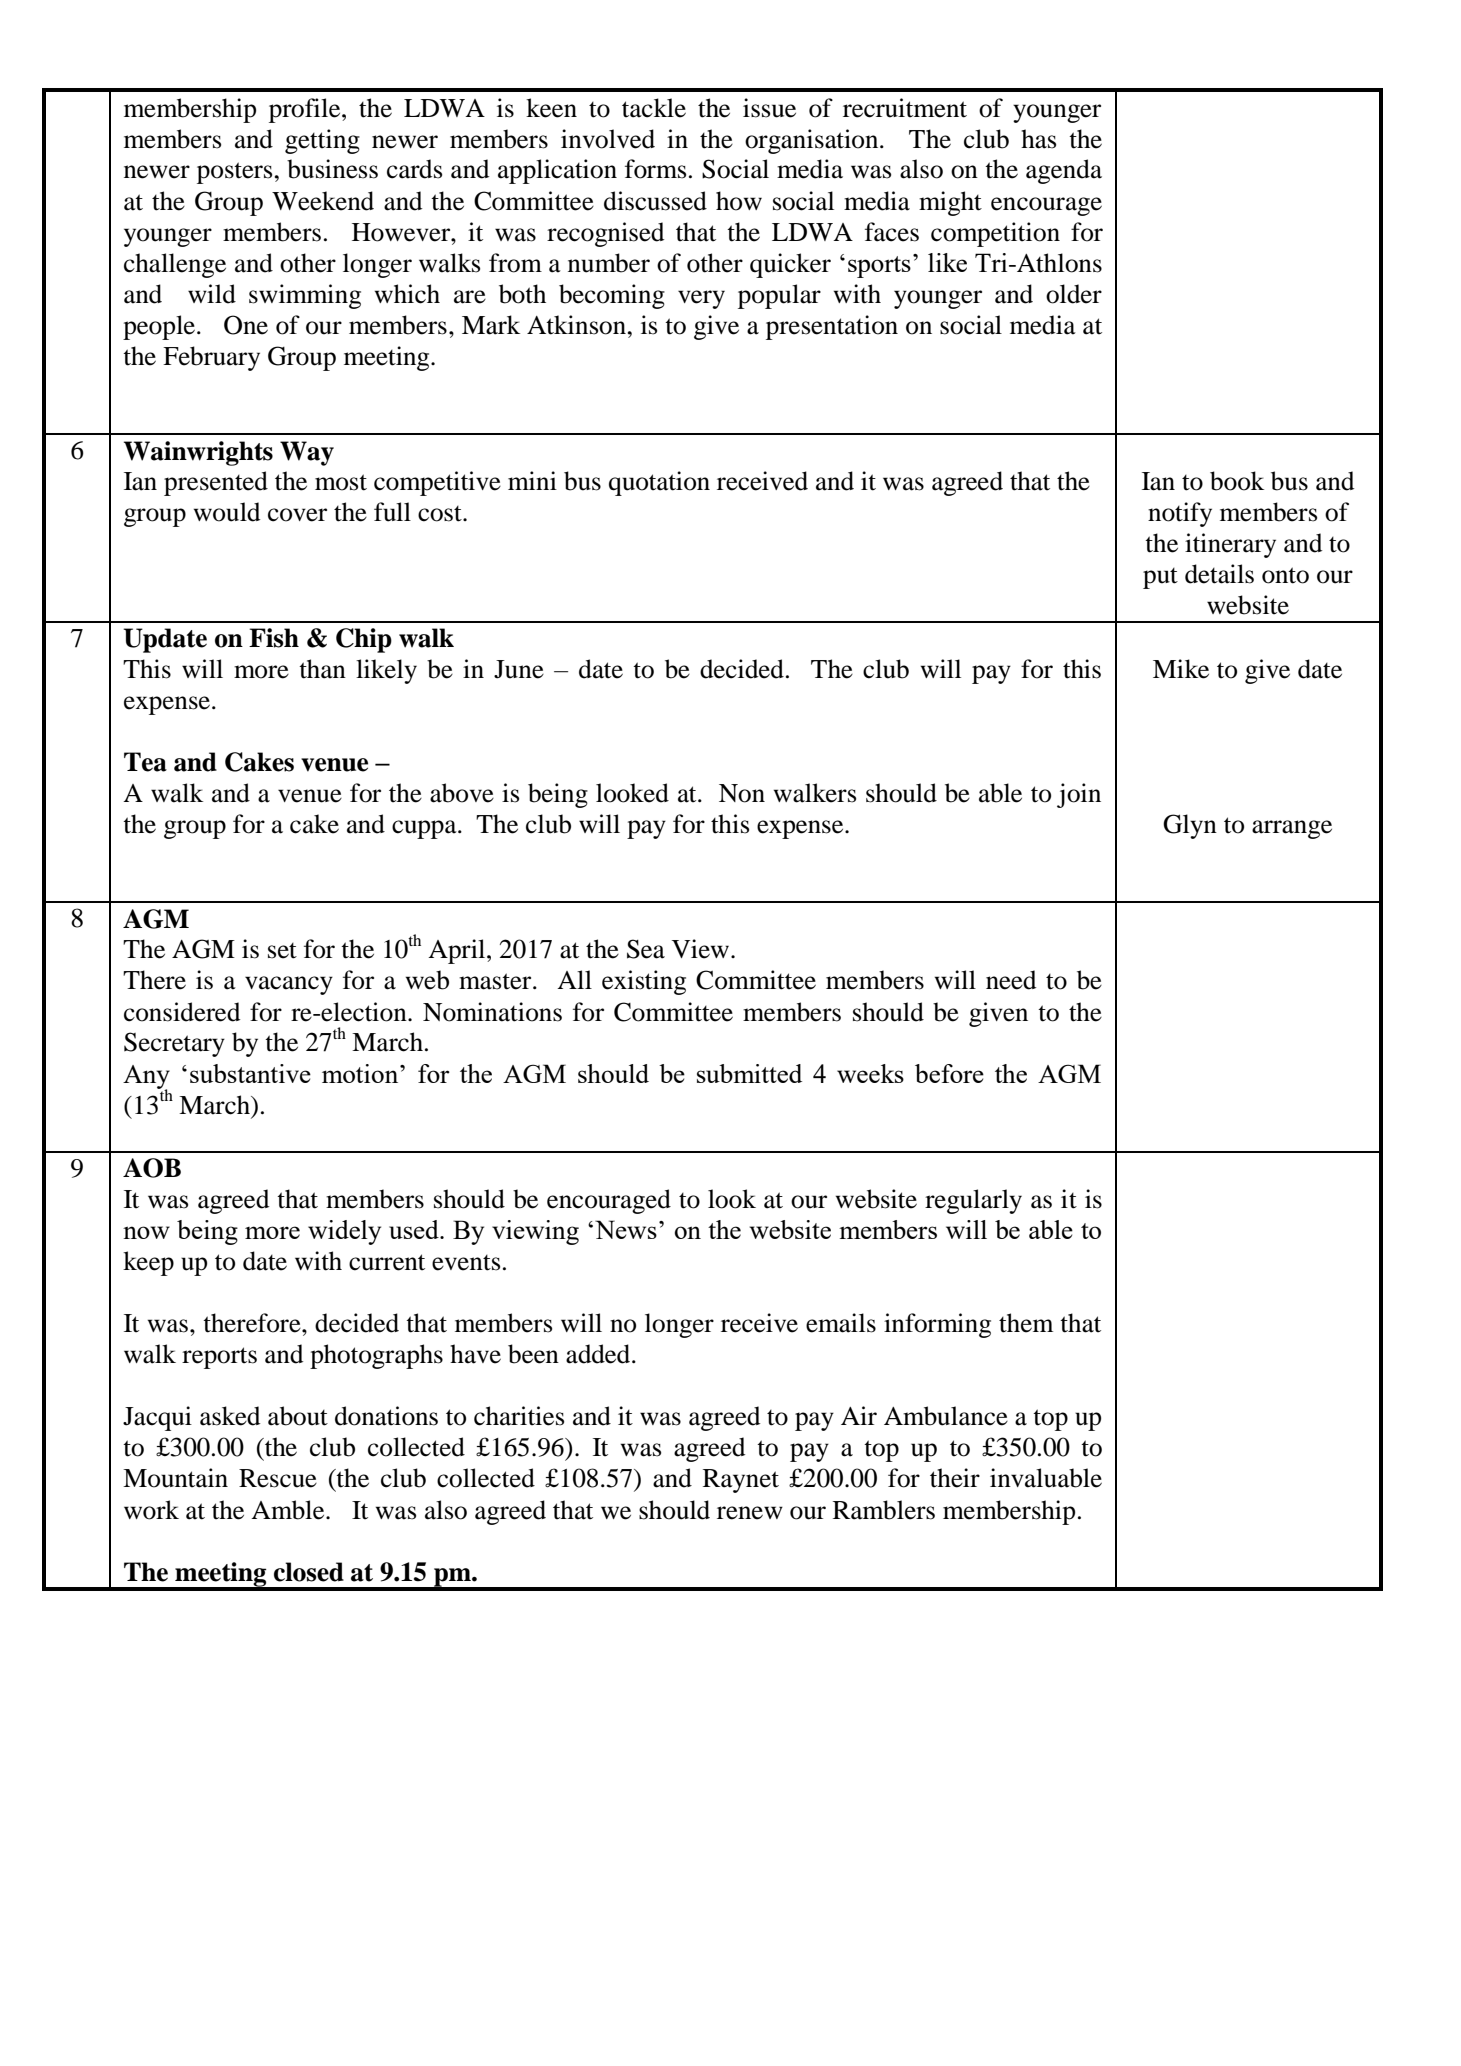 The image size is (1461, 2066). I want to click on Glyn, so click(1190, 826).
